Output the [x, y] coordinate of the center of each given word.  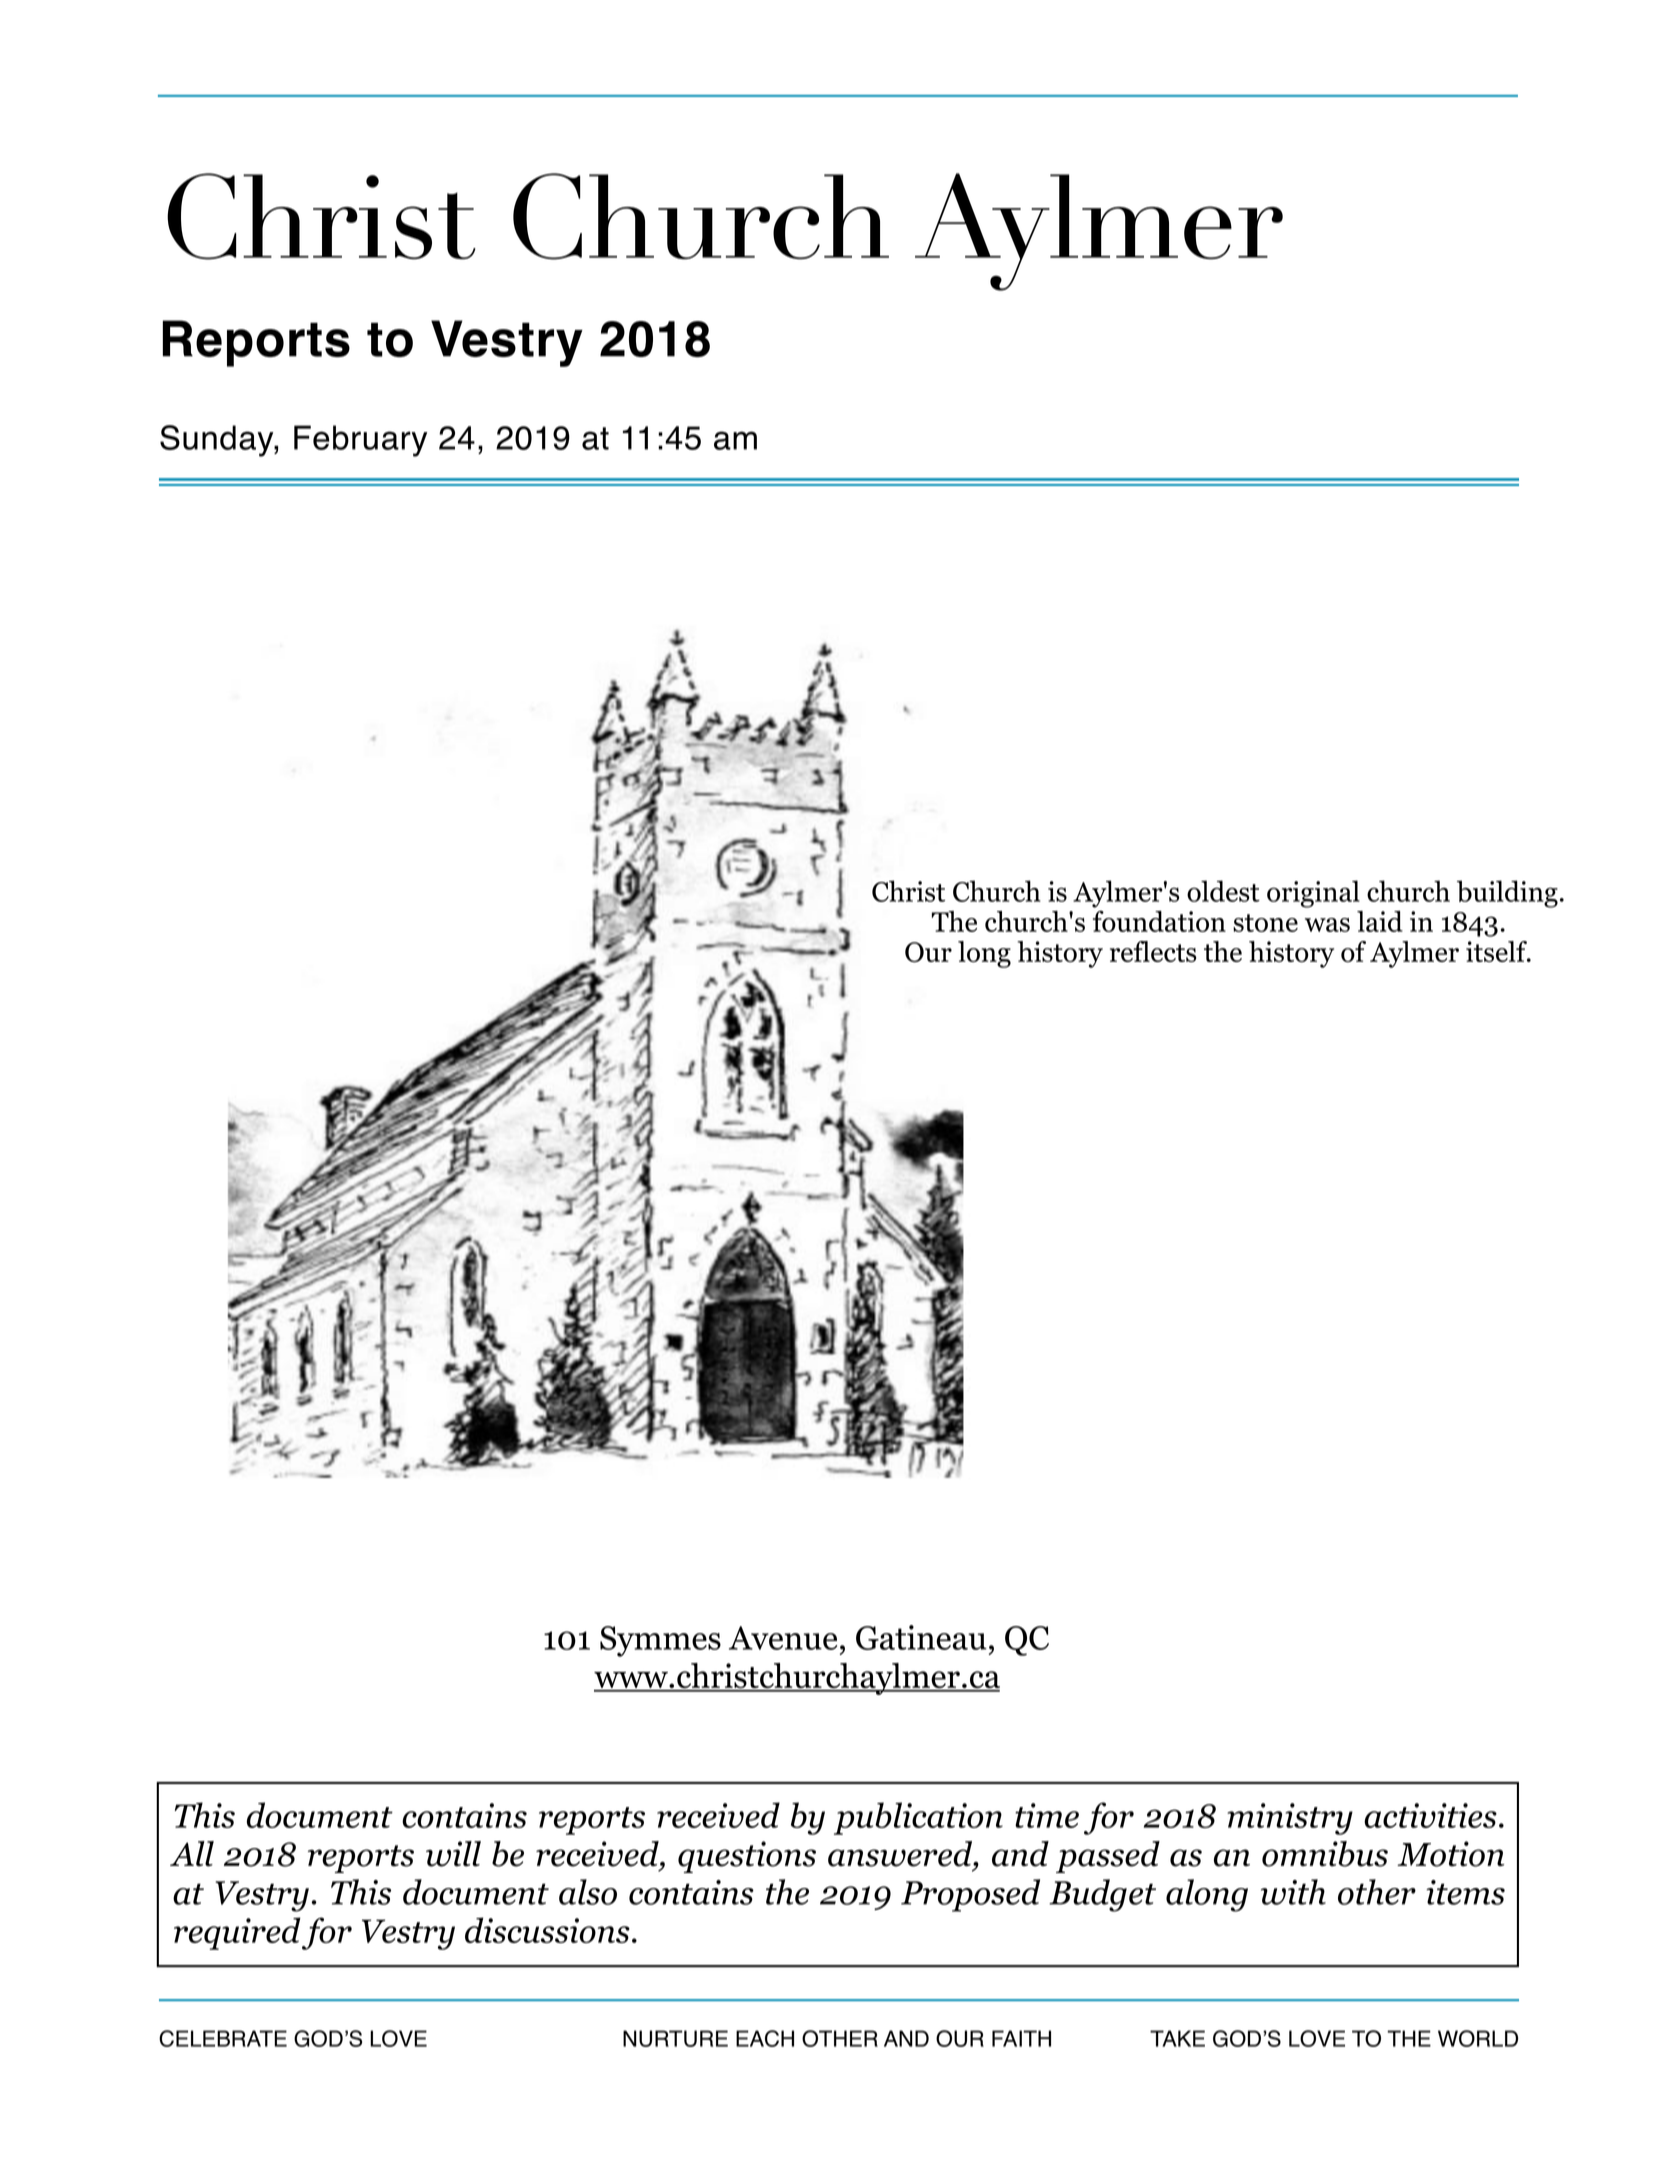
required [237, 1933]
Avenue [783, 1638]
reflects [1153, 951]
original [1313, 894]
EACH [765, 2038]
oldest [1223, 891]
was [1327, 925]
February [360, 441]
